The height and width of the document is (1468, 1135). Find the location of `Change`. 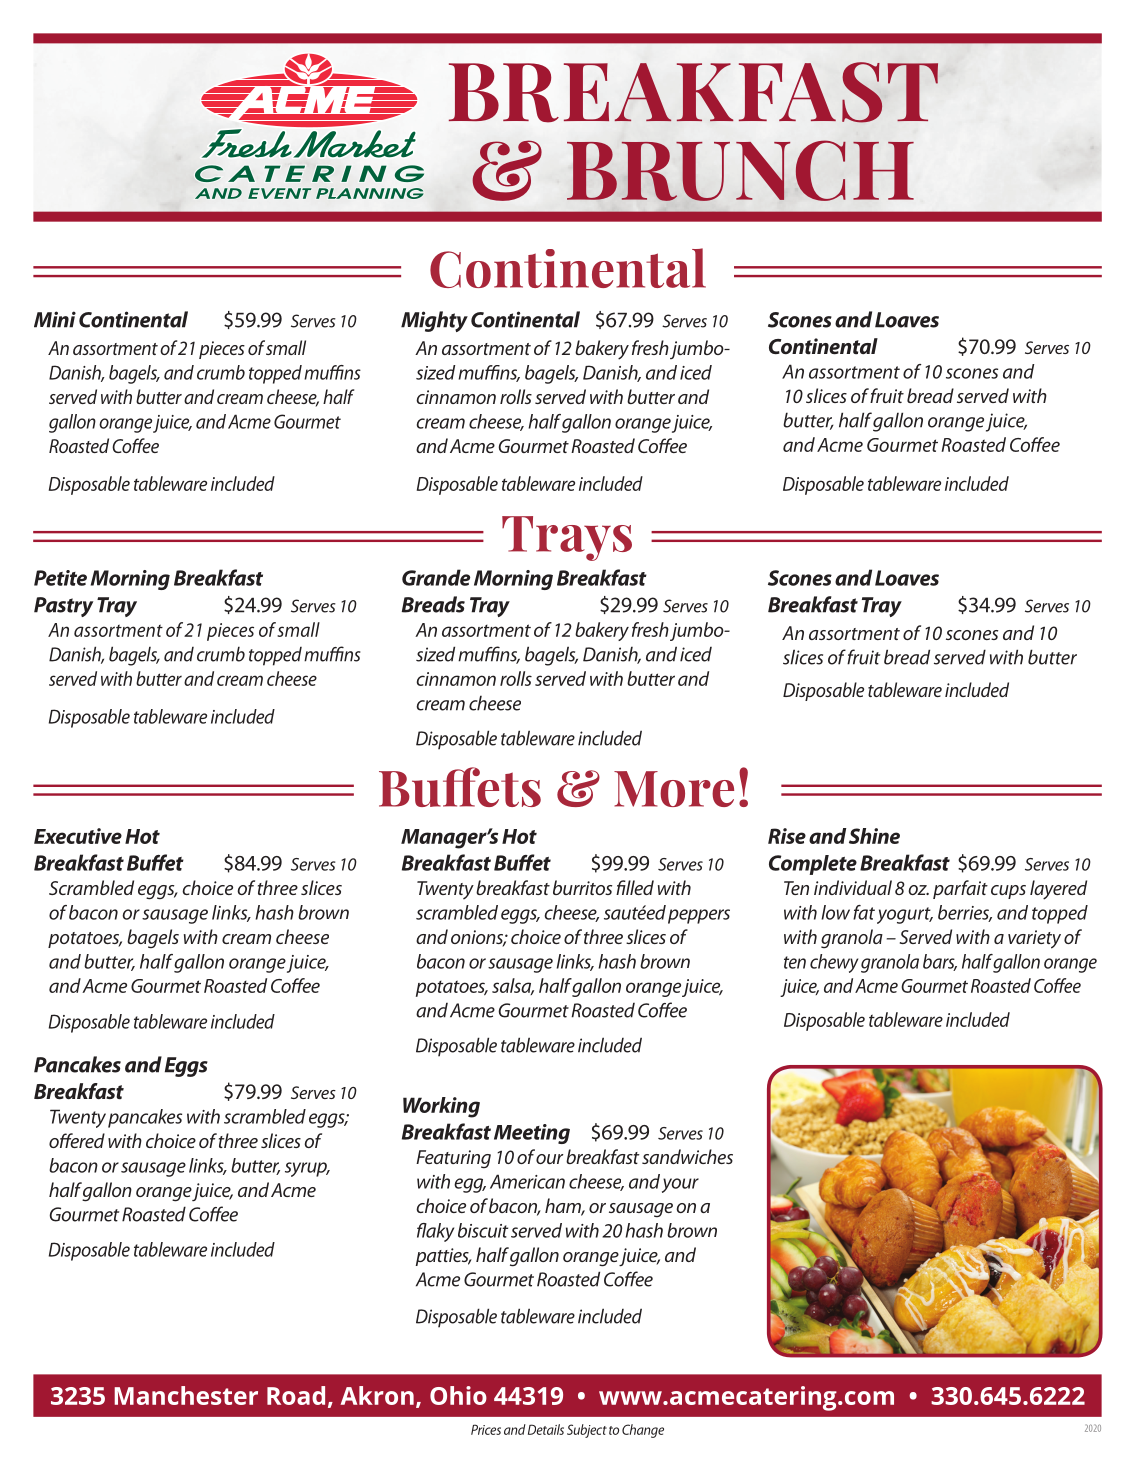

Change is located at coordinates (643, 1431).
